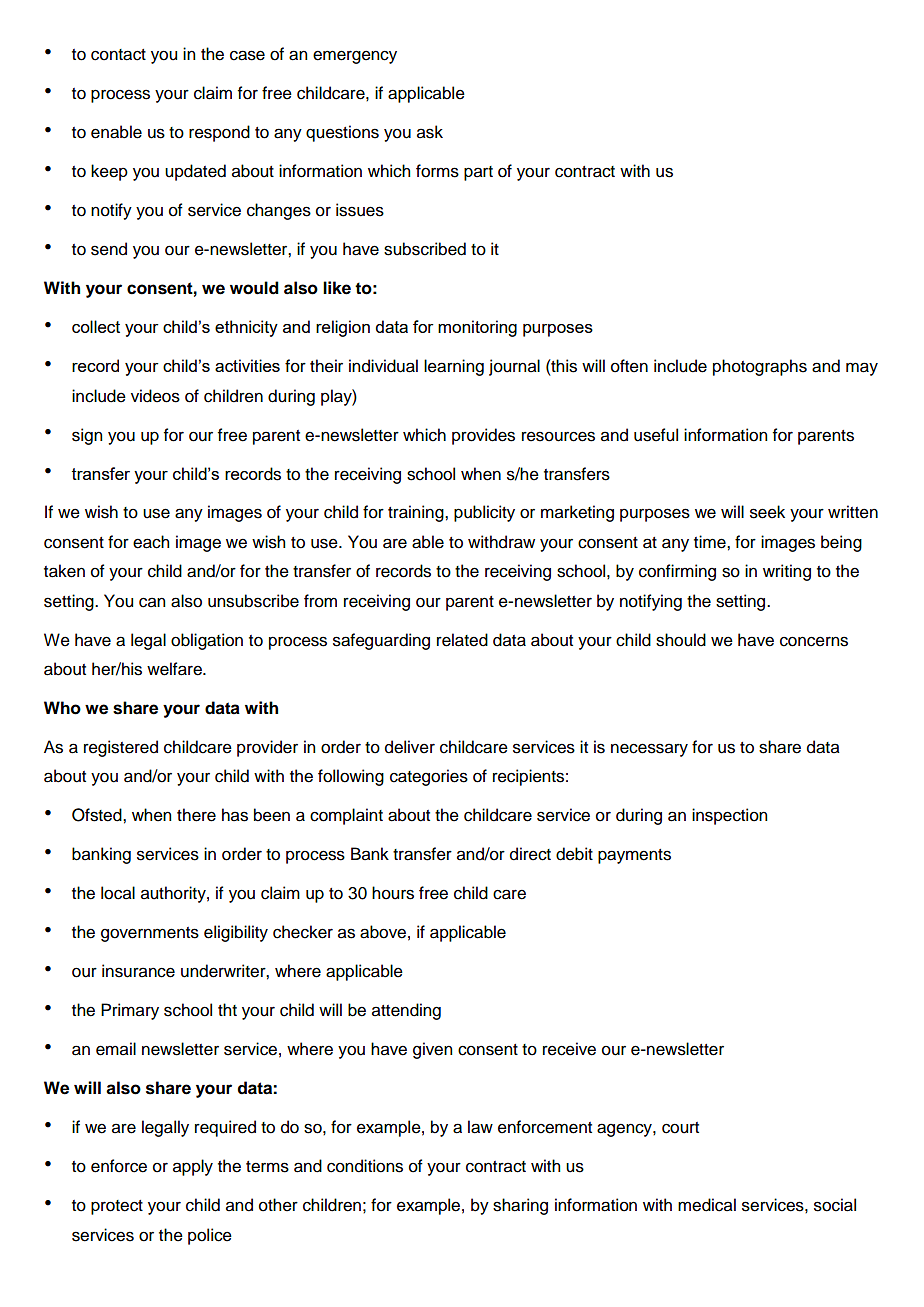  Describe the element at coordinates (478, 173) in the screenshot. I see `part` at that location.
